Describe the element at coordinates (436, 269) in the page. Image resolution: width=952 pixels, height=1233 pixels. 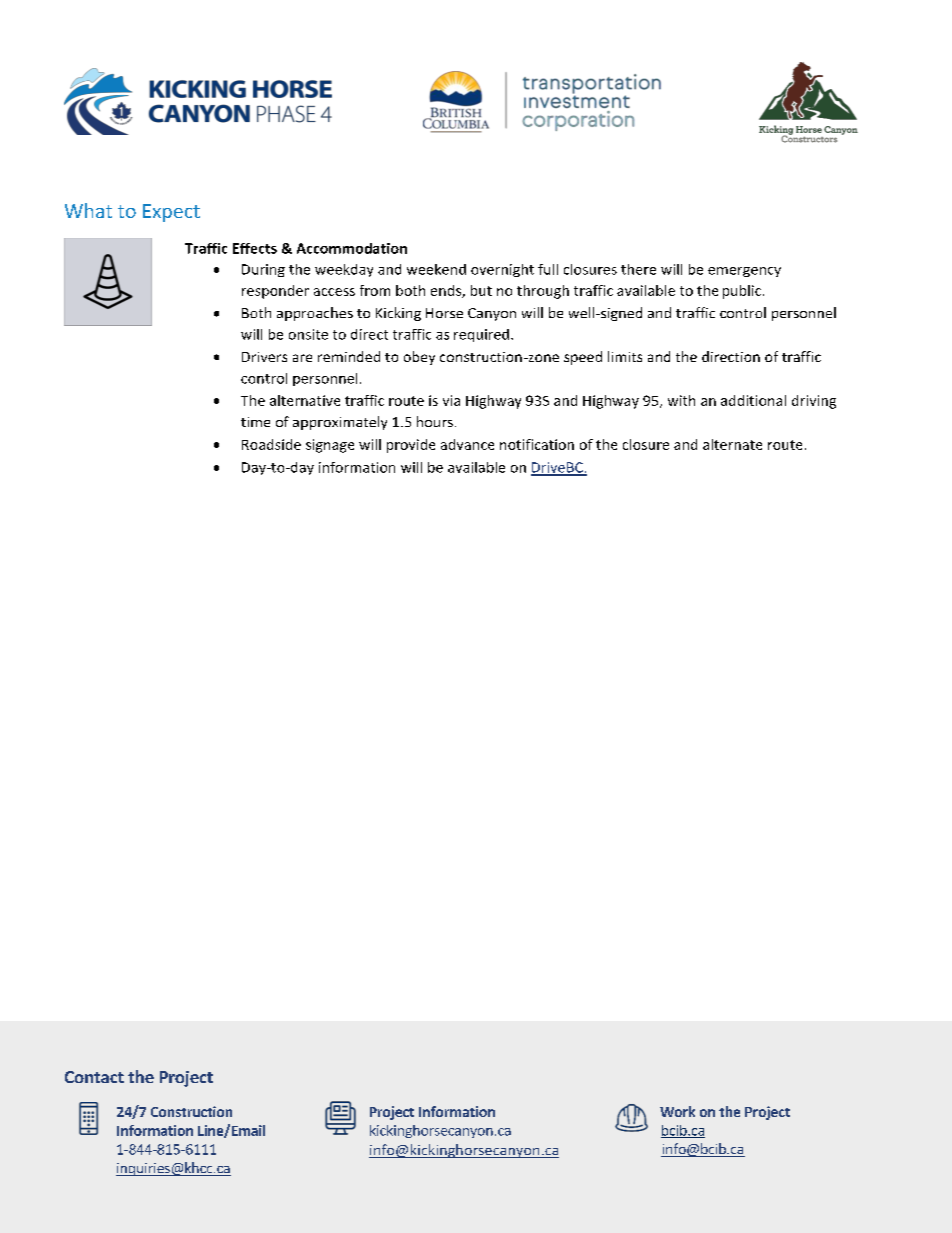
I see `weekend` at that location.
